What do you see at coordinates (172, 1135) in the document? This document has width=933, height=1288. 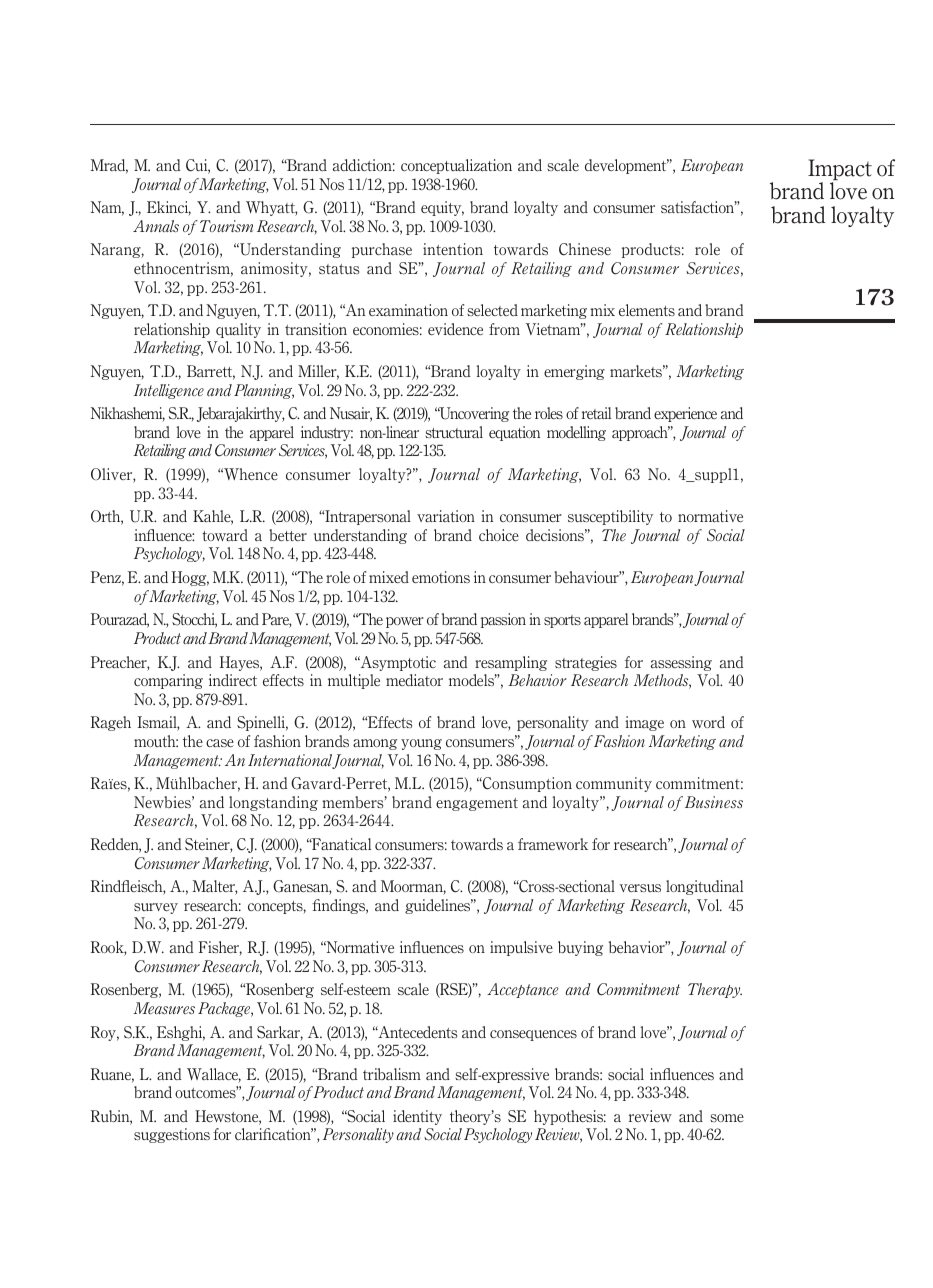 I see `suggestions` at bounding box center [172, 1135].
